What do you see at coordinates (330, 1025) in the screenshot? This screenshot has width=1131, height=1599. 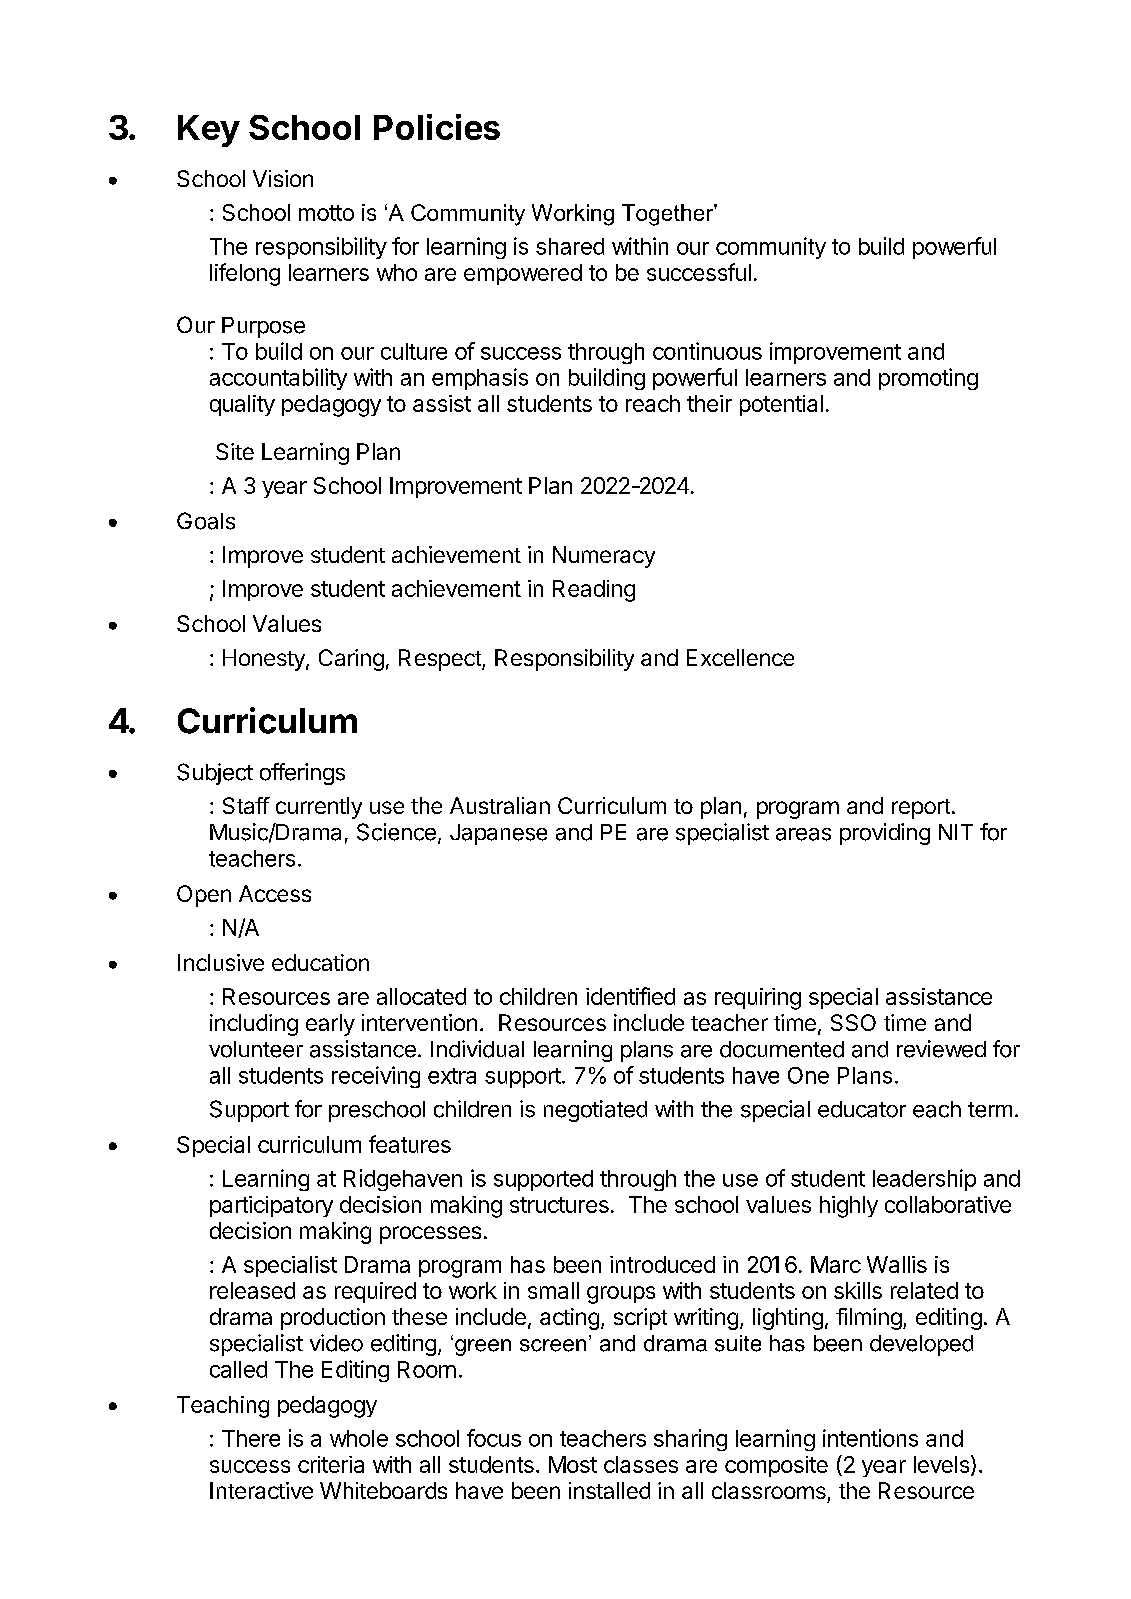 I see `early` at bounding box center [330, 1025].
